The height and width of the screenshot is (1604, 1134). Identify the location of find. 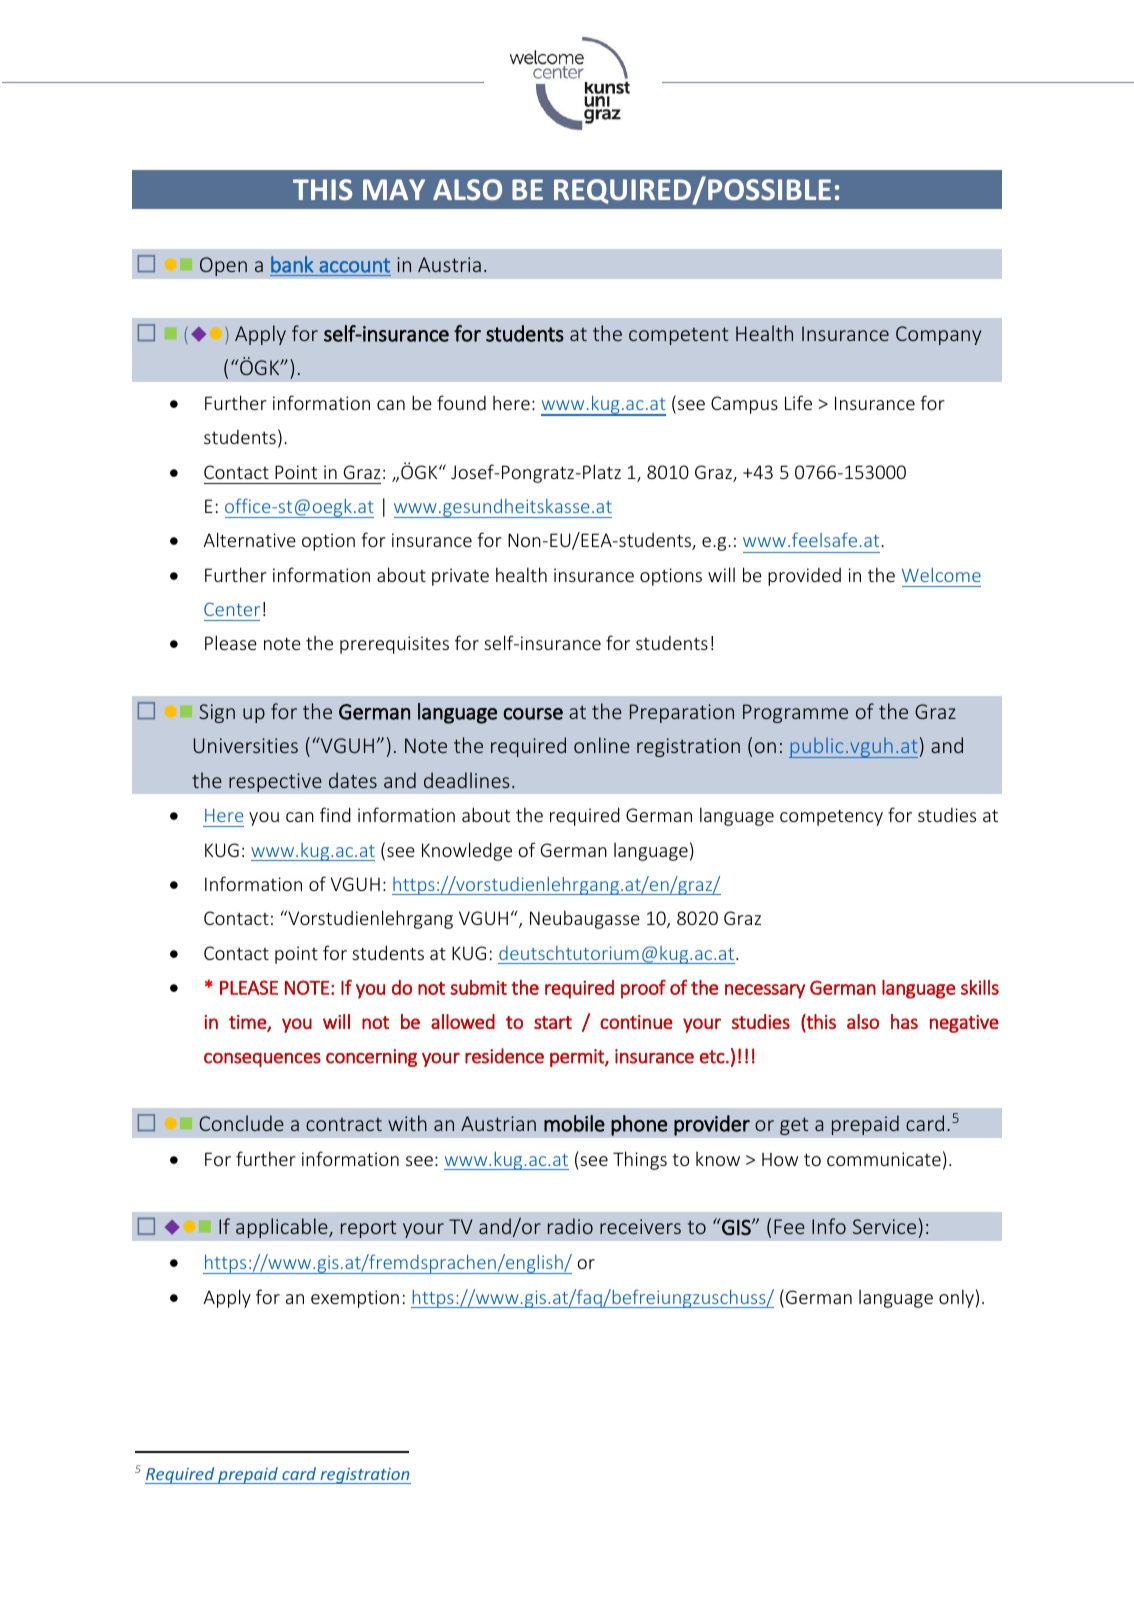
(335, 814).
